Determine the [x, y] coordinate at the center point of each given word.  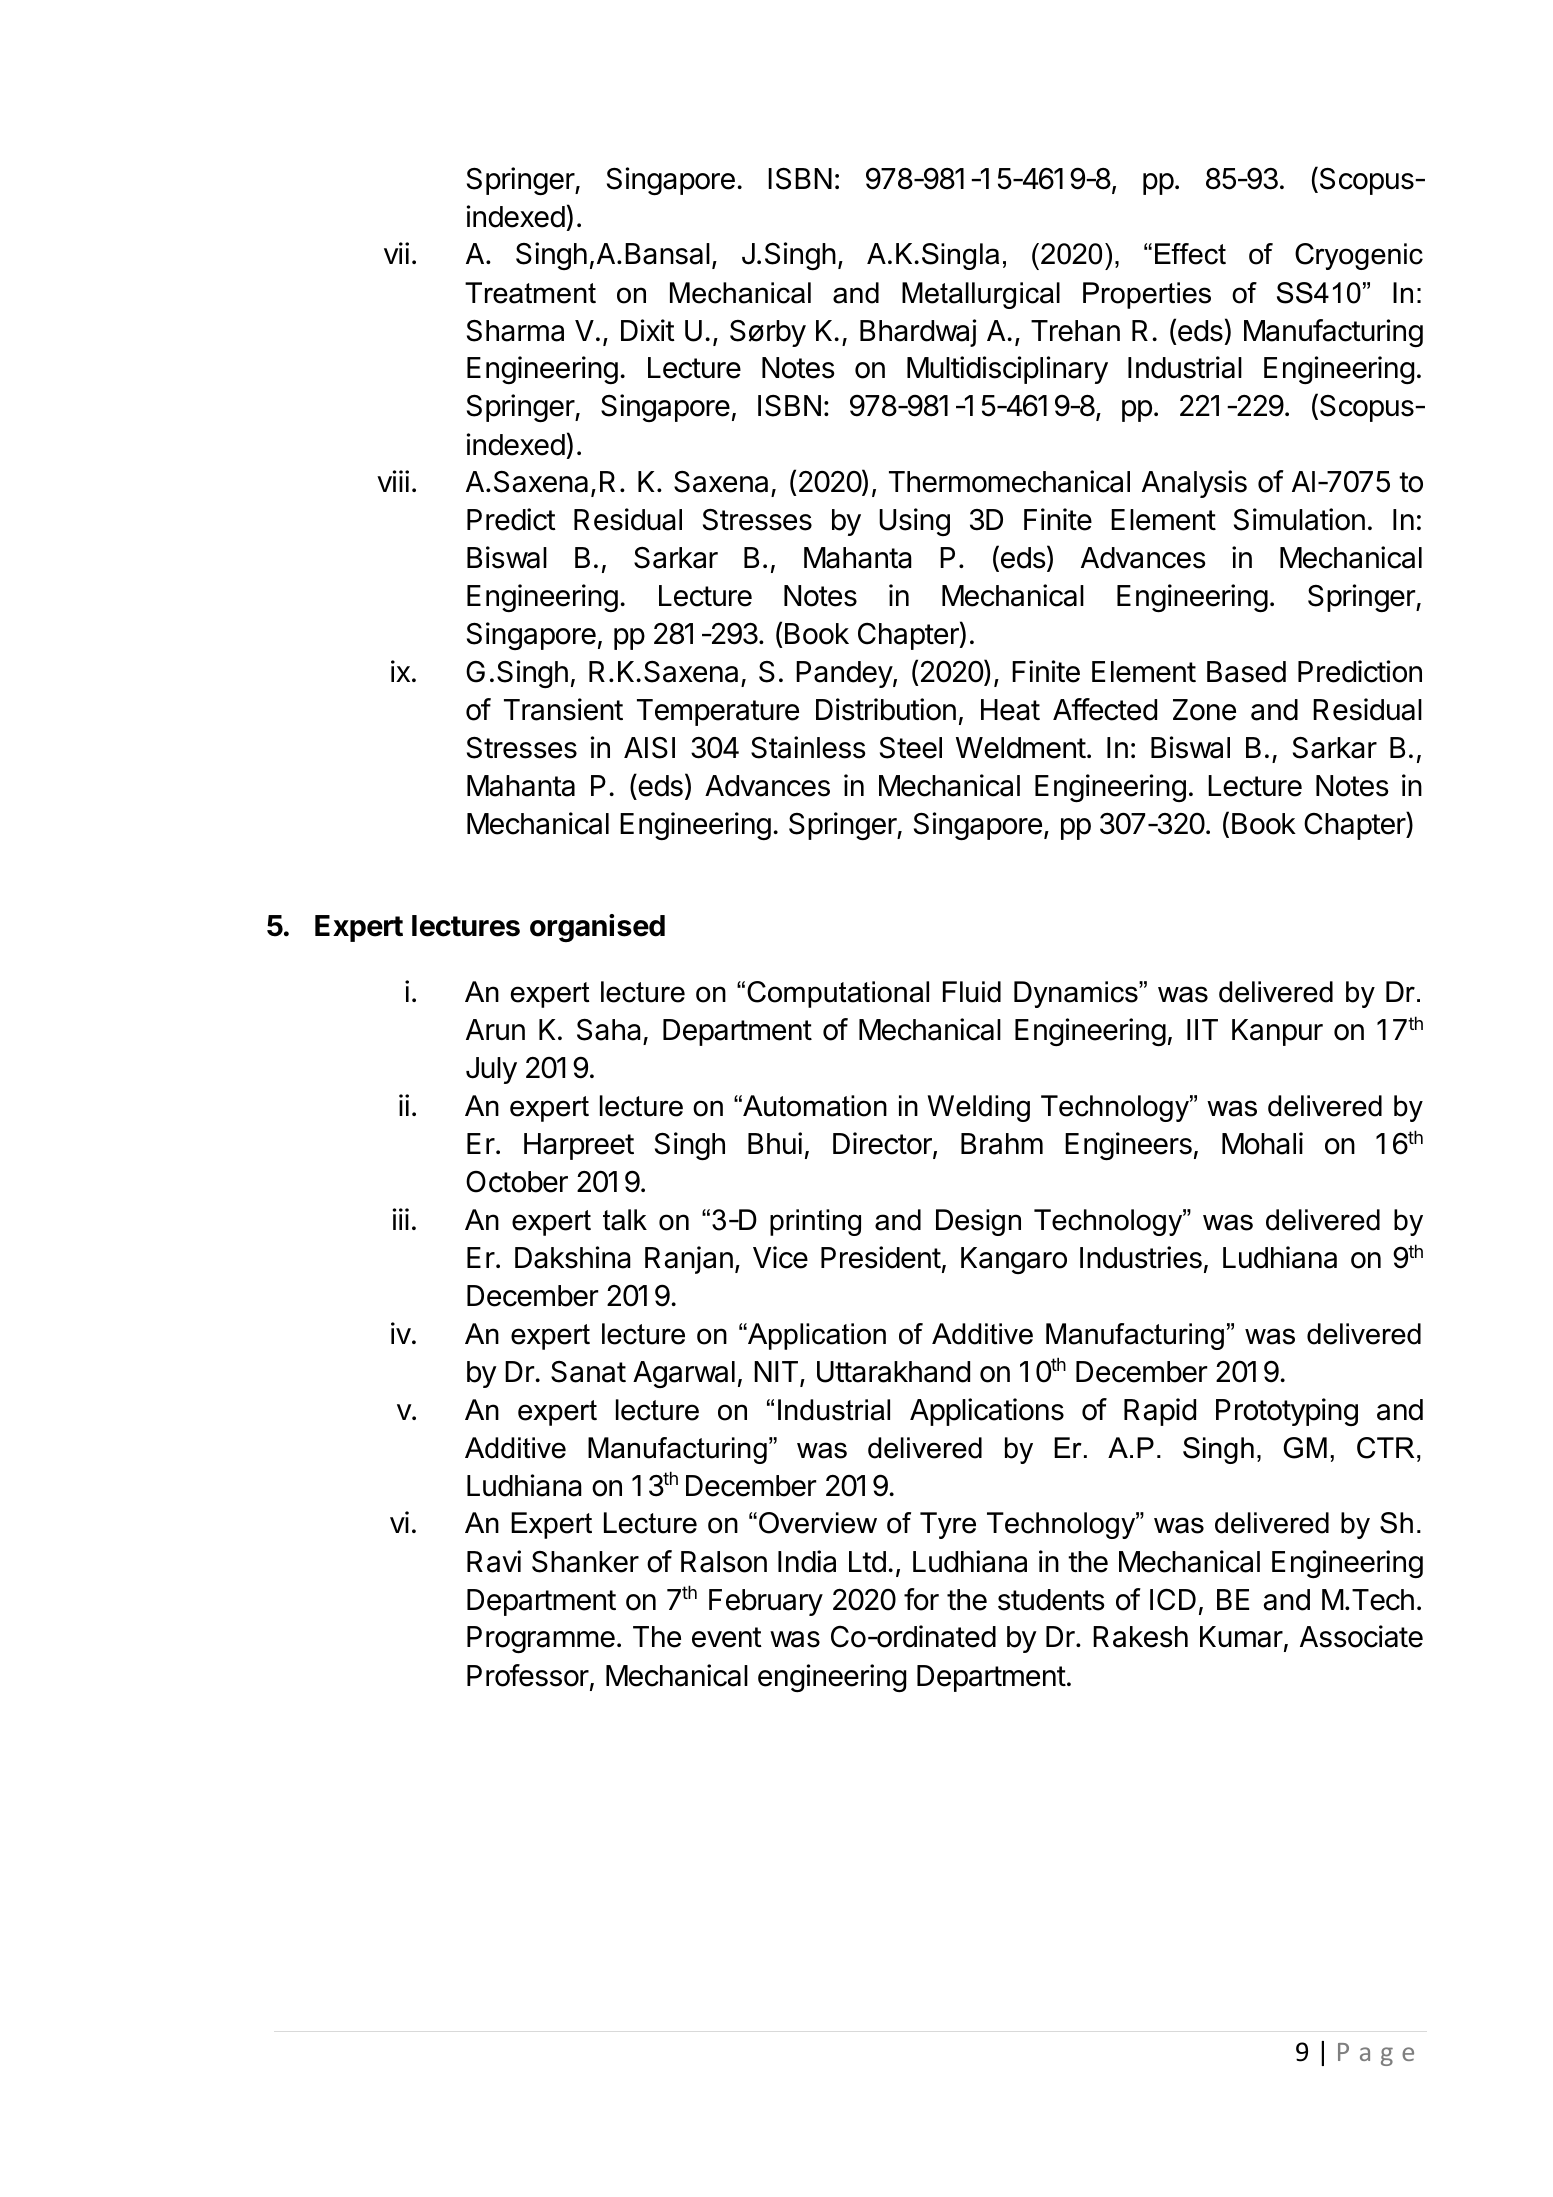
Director [883, 1144]
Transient [563, 709]
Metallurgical [981, 295]
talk [625, 1220]
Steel [911, 747]
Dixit [648, 330]
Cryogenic [1359, 256]
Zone [1204, 710]
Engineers [1128, 1146]
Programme [541, 1639]
